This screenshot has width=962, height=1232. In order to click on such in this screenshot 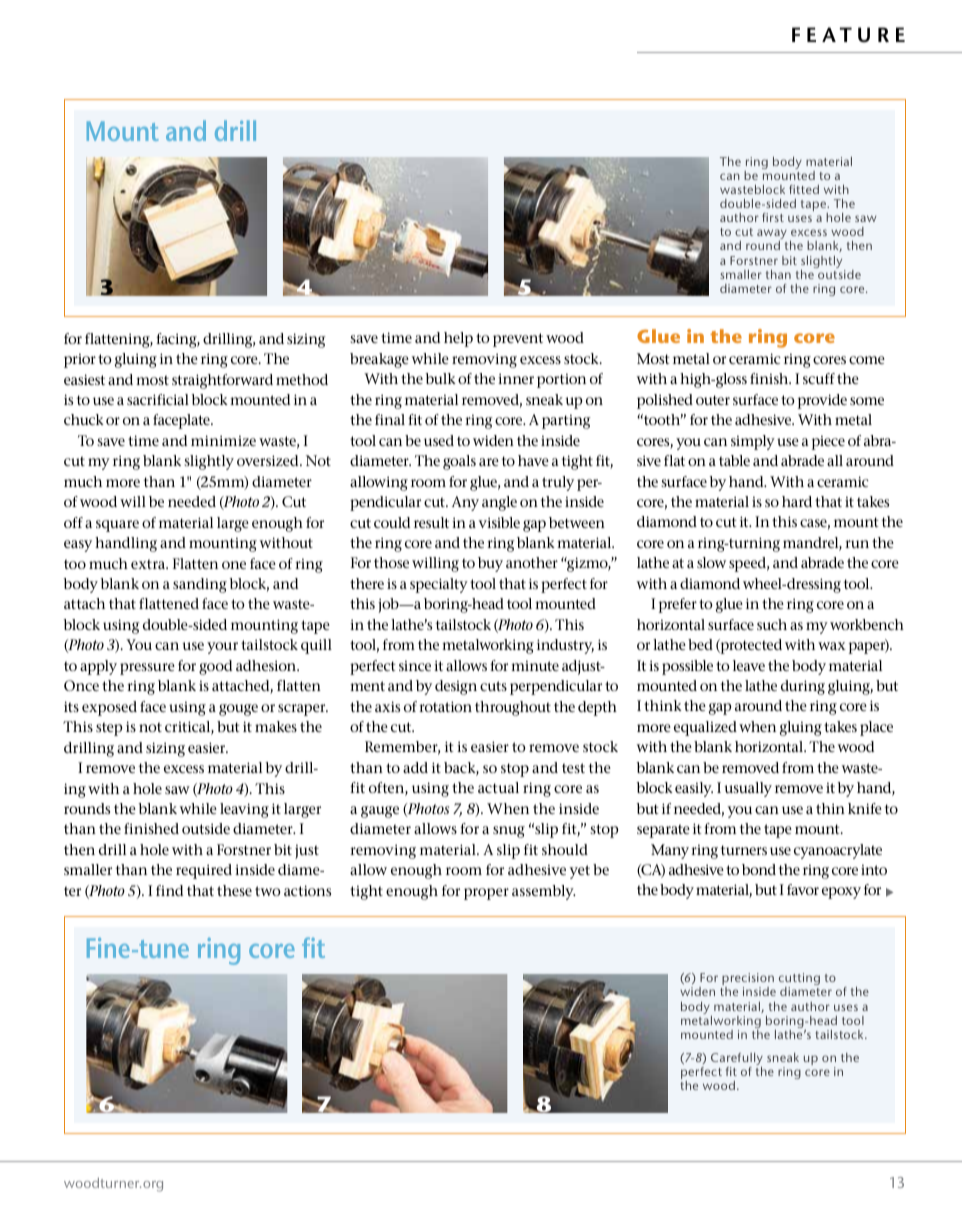, I will do `click(772, 624)`.
